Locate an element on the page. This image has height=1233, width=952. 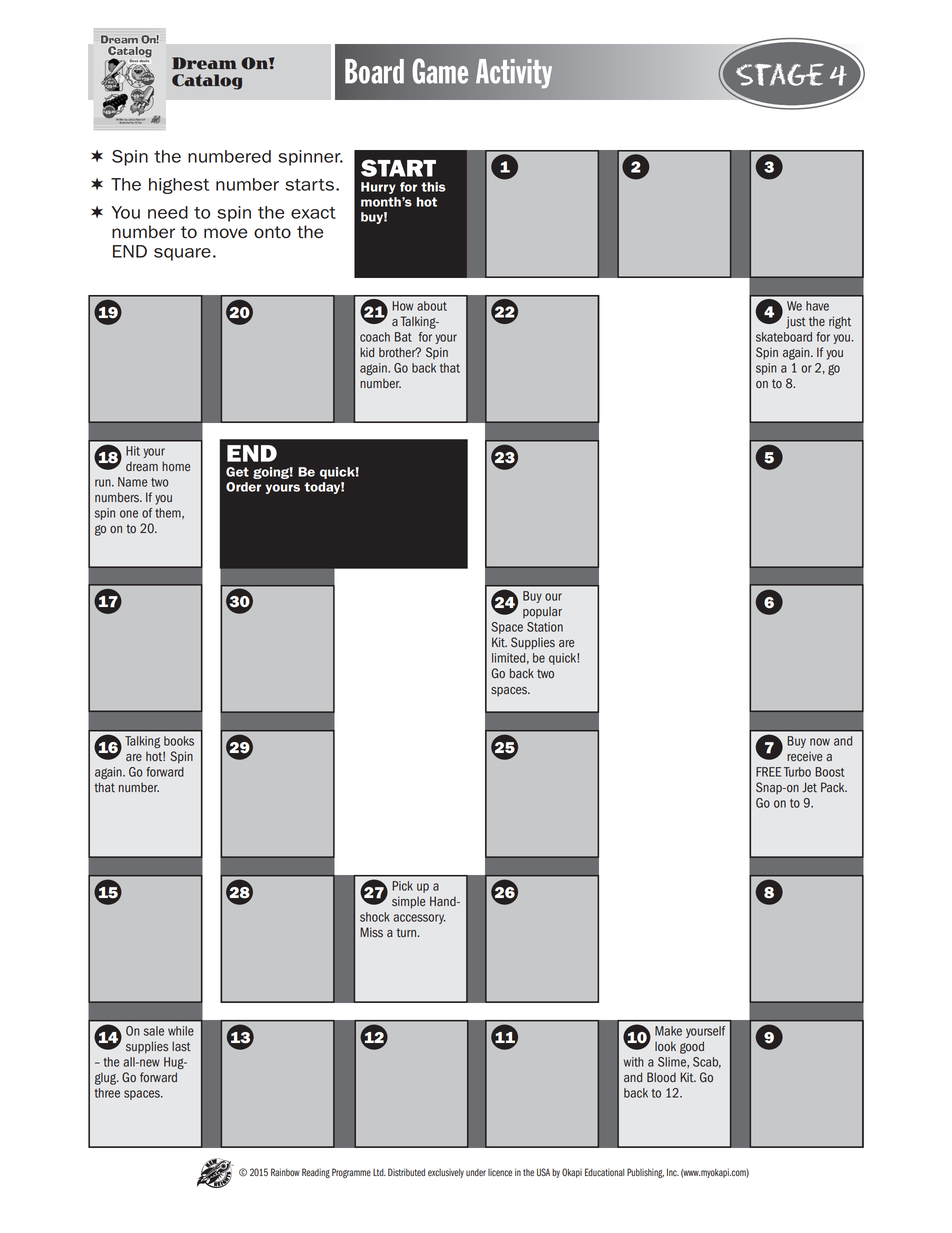
Game is located at coordinates (440, 71).
